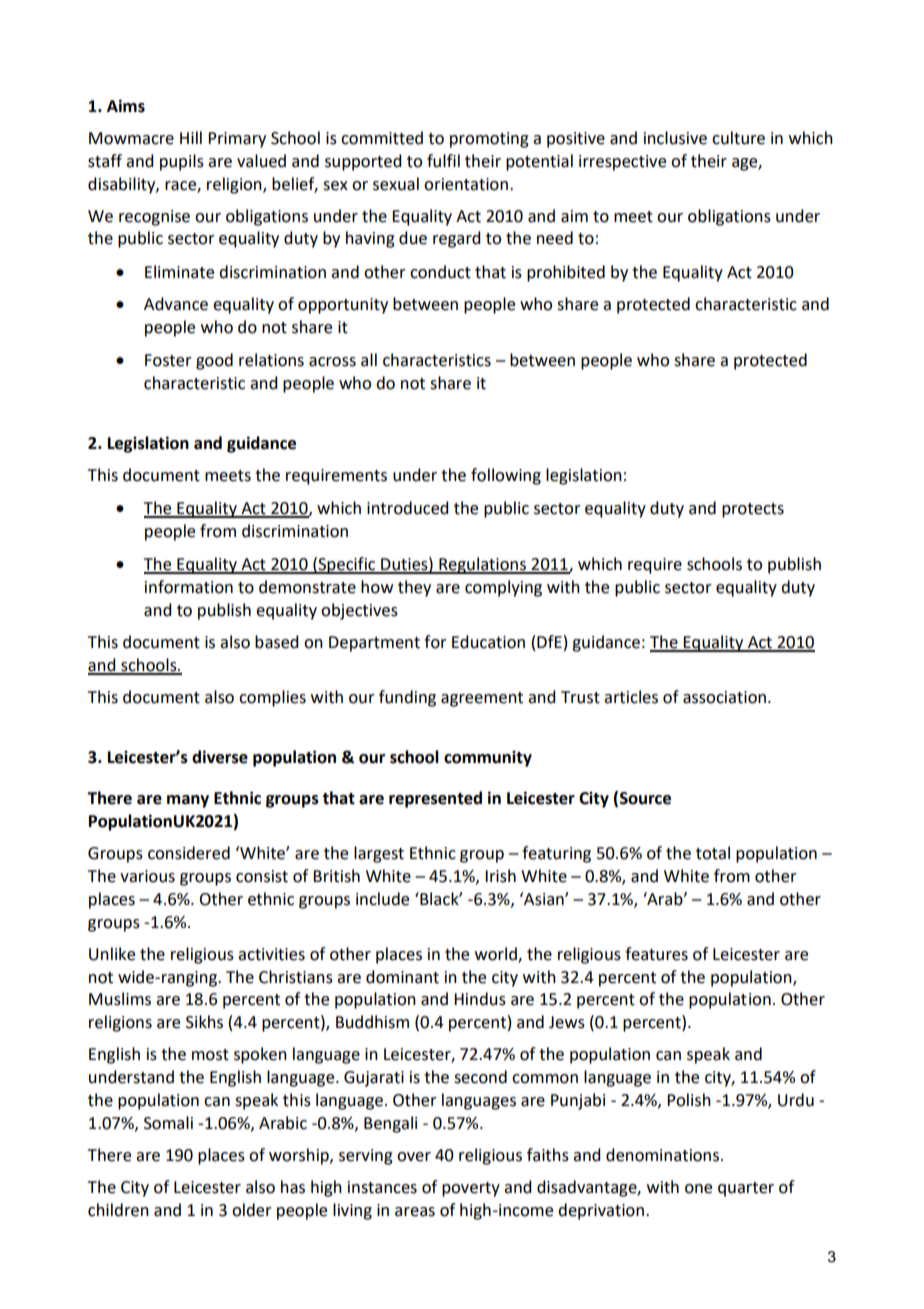 Image resolution: width=924 pixels, height=1309 pixels. I want to click on Hill, so click(191, 137).
